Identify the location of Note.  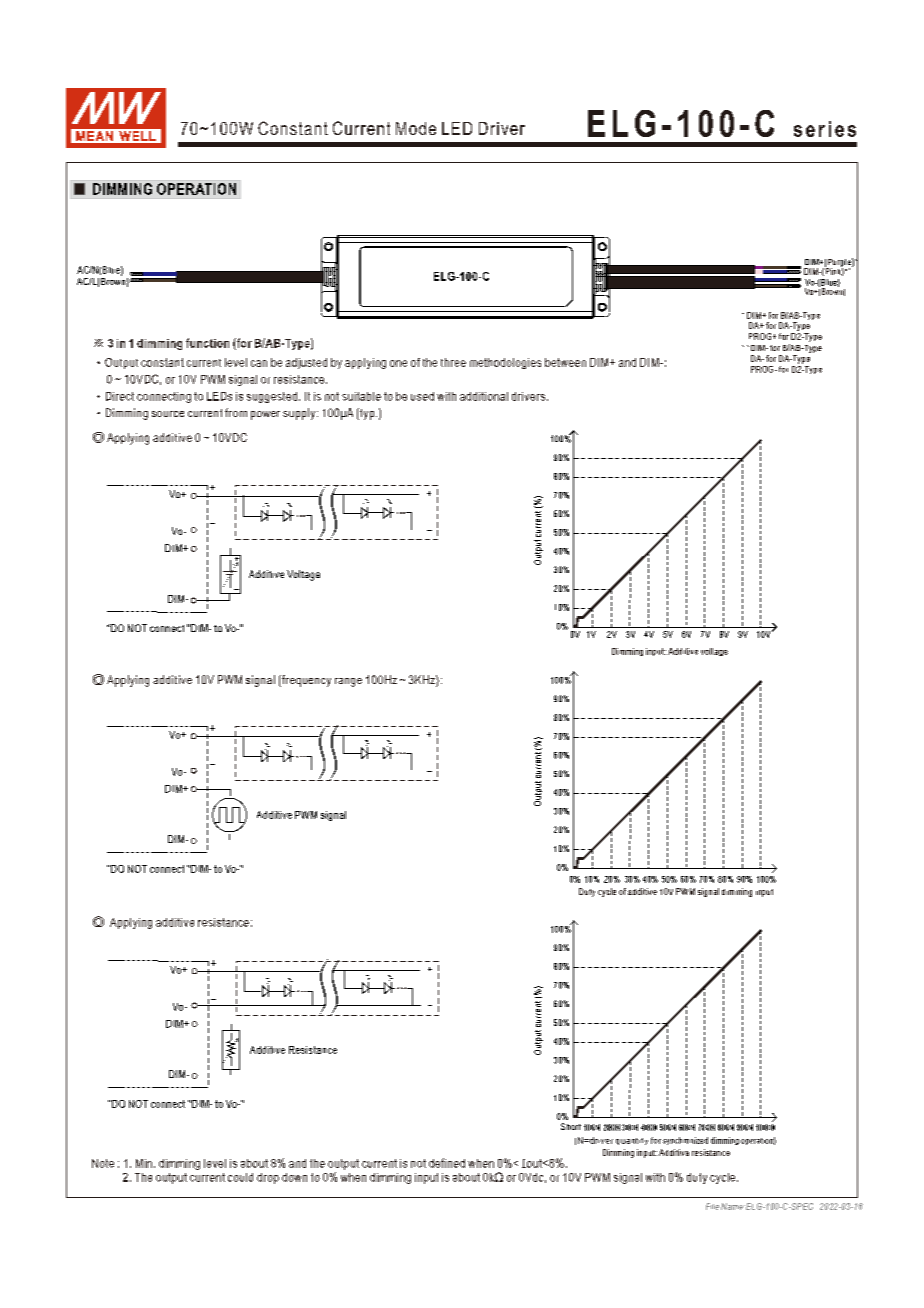
(103, 1163).
